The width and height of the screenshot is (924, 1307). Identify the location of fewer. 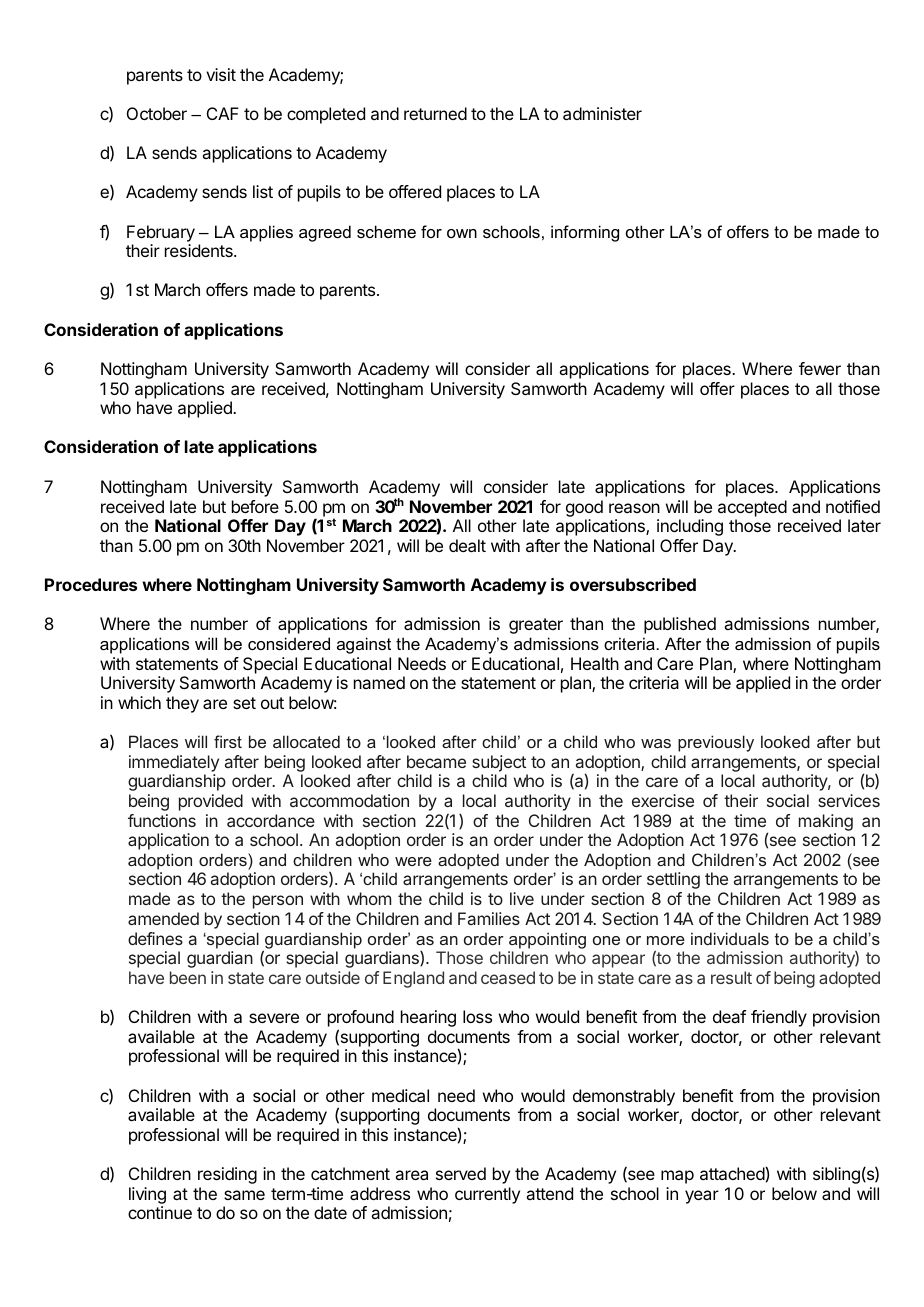
(820, 368).
